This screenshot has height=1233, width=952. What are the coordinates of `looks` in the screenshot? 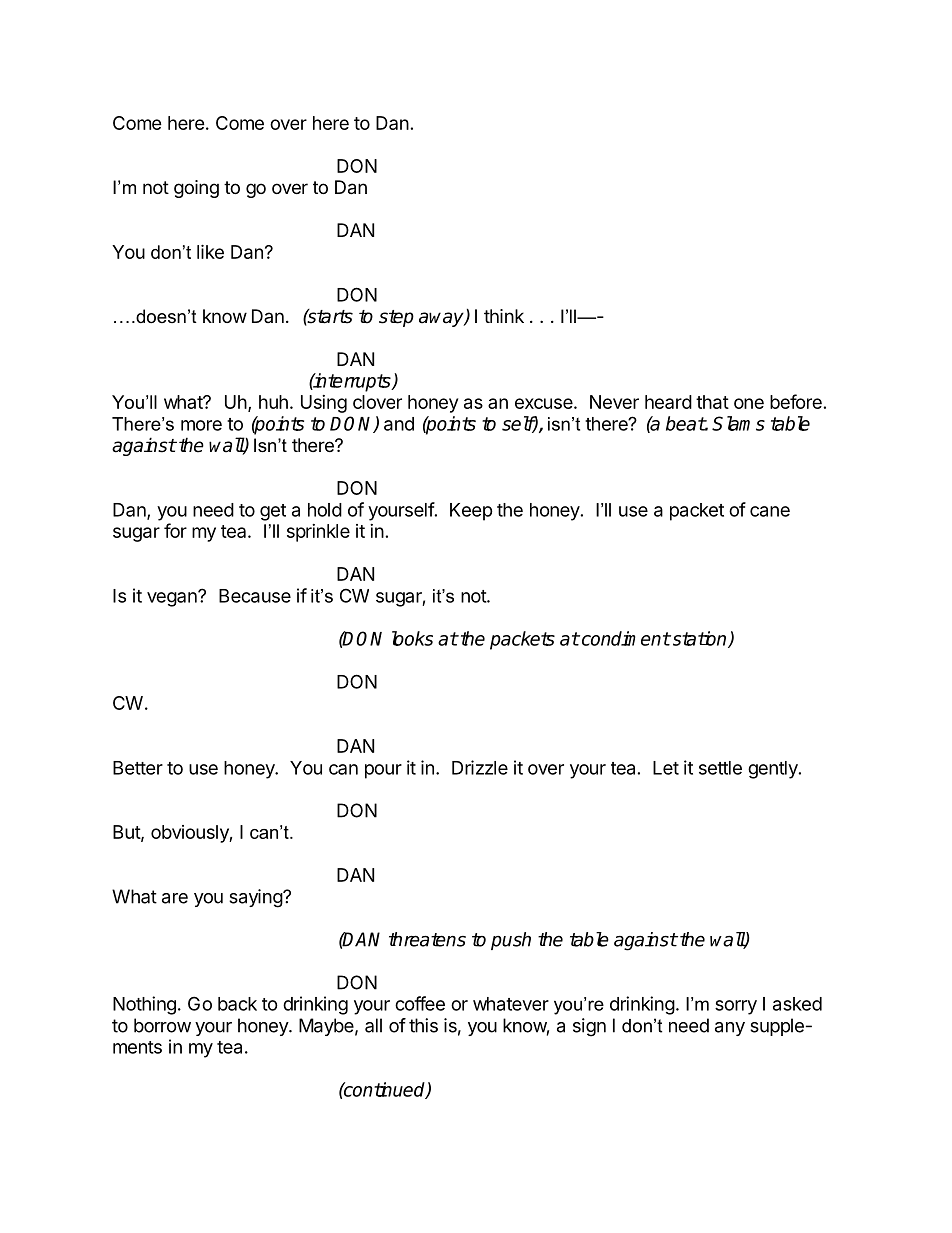 It's located at (412, 638).
